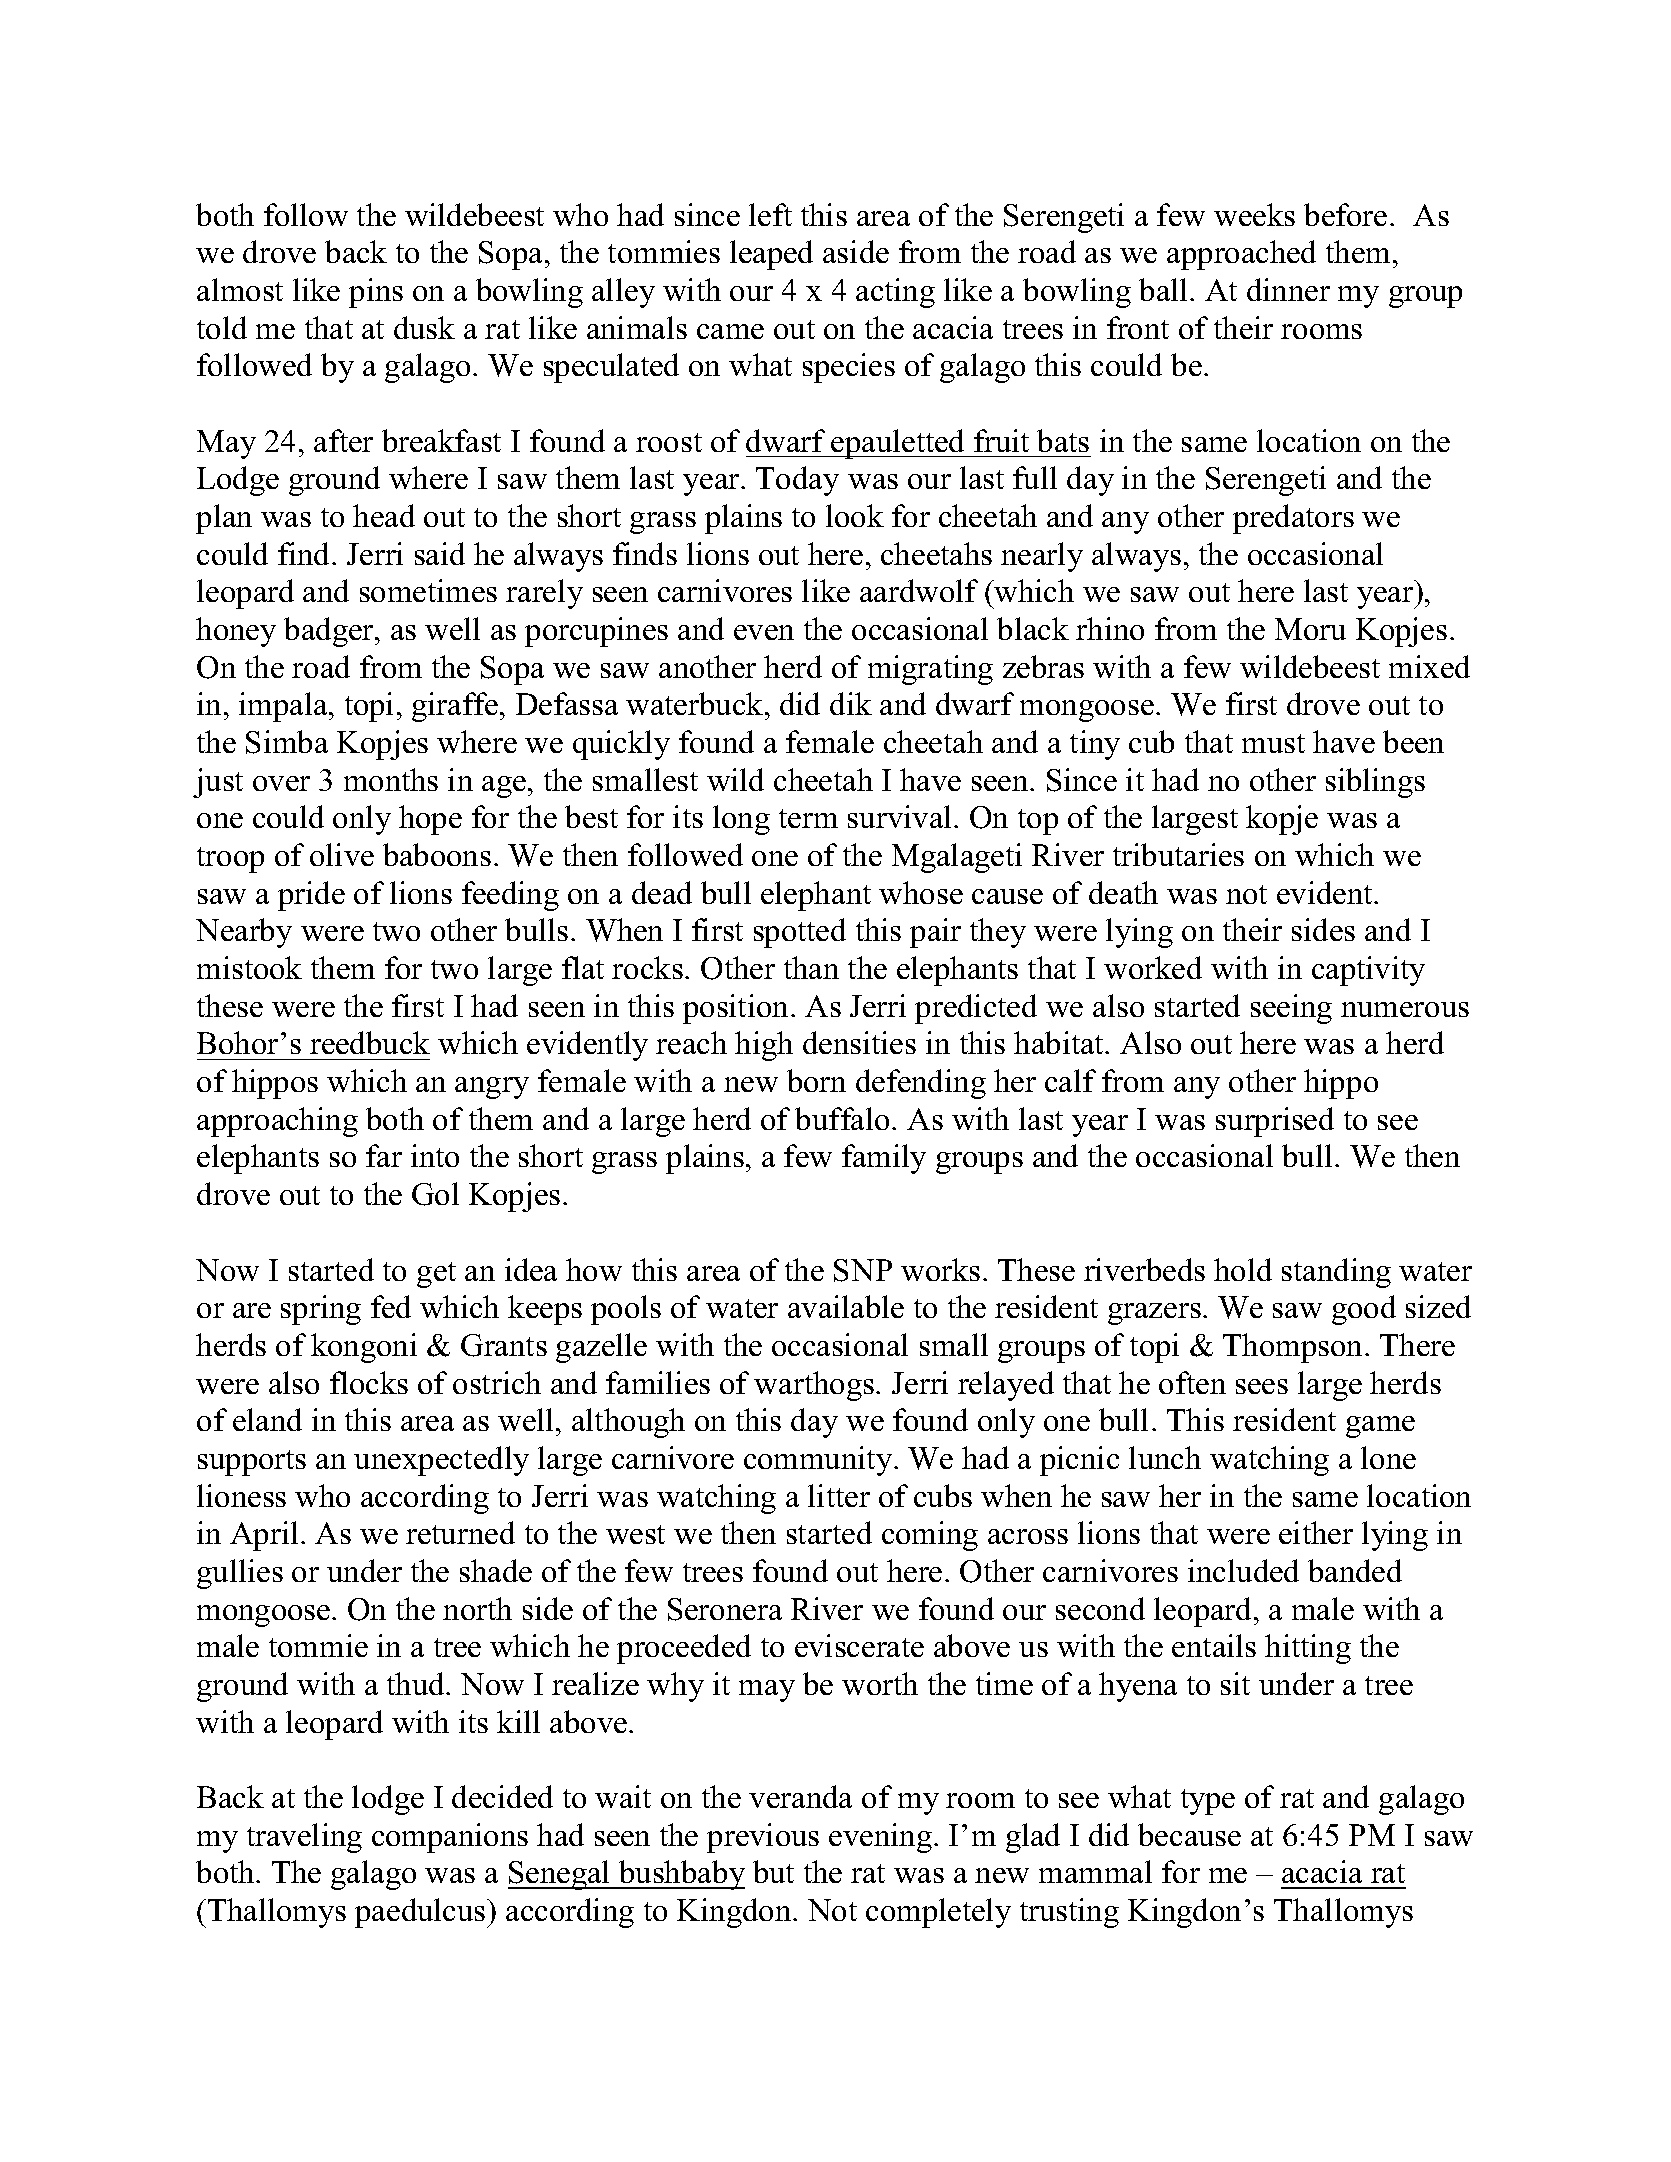 Image resolution: width=1671 pixels, height=2162 pixels. Describe the element at coordinates (1273, 743) in the screenshot. I see `must` at that location.
